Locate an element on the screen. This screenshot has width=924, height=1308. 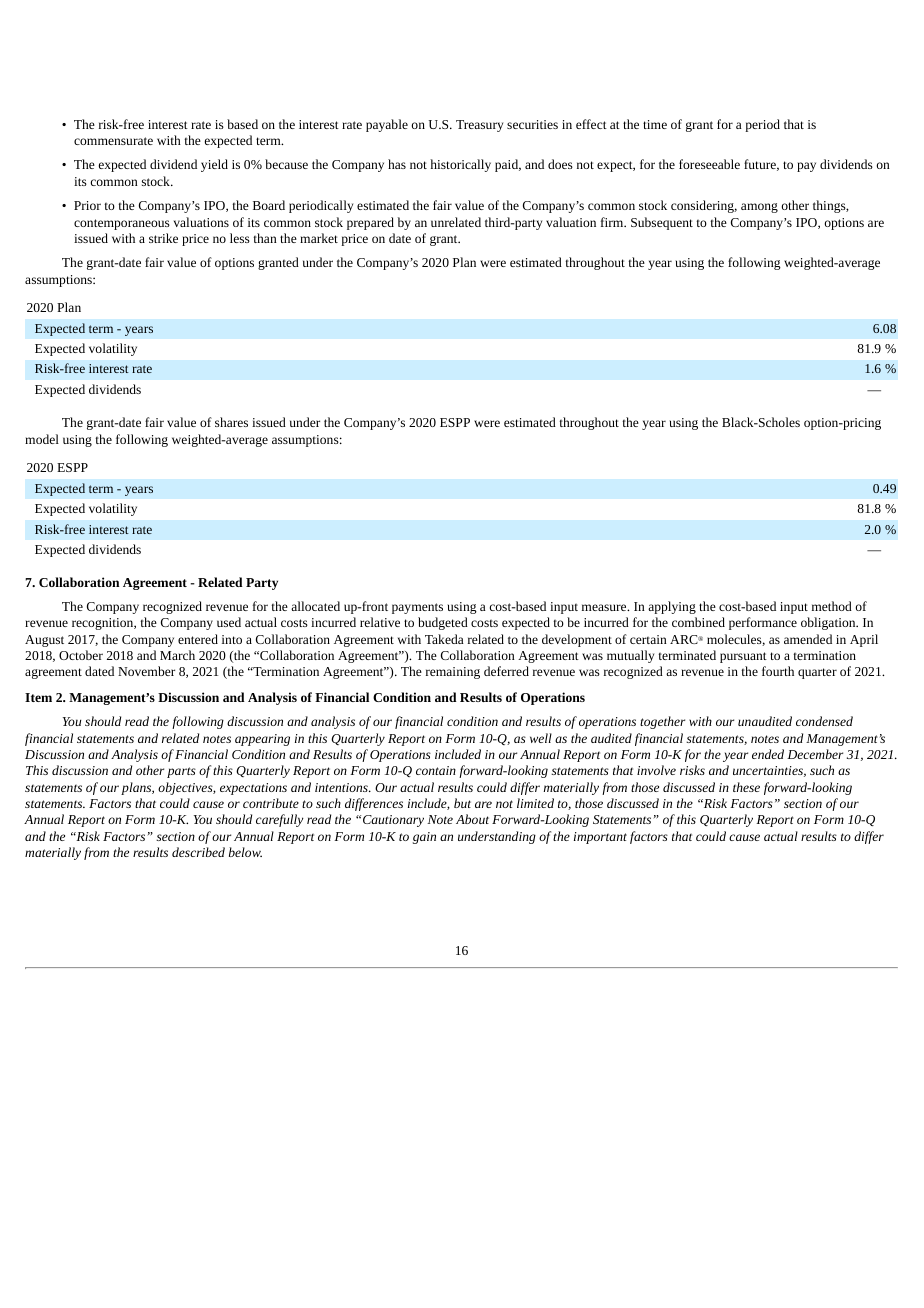
shares is located at coordinates (231, 422).
